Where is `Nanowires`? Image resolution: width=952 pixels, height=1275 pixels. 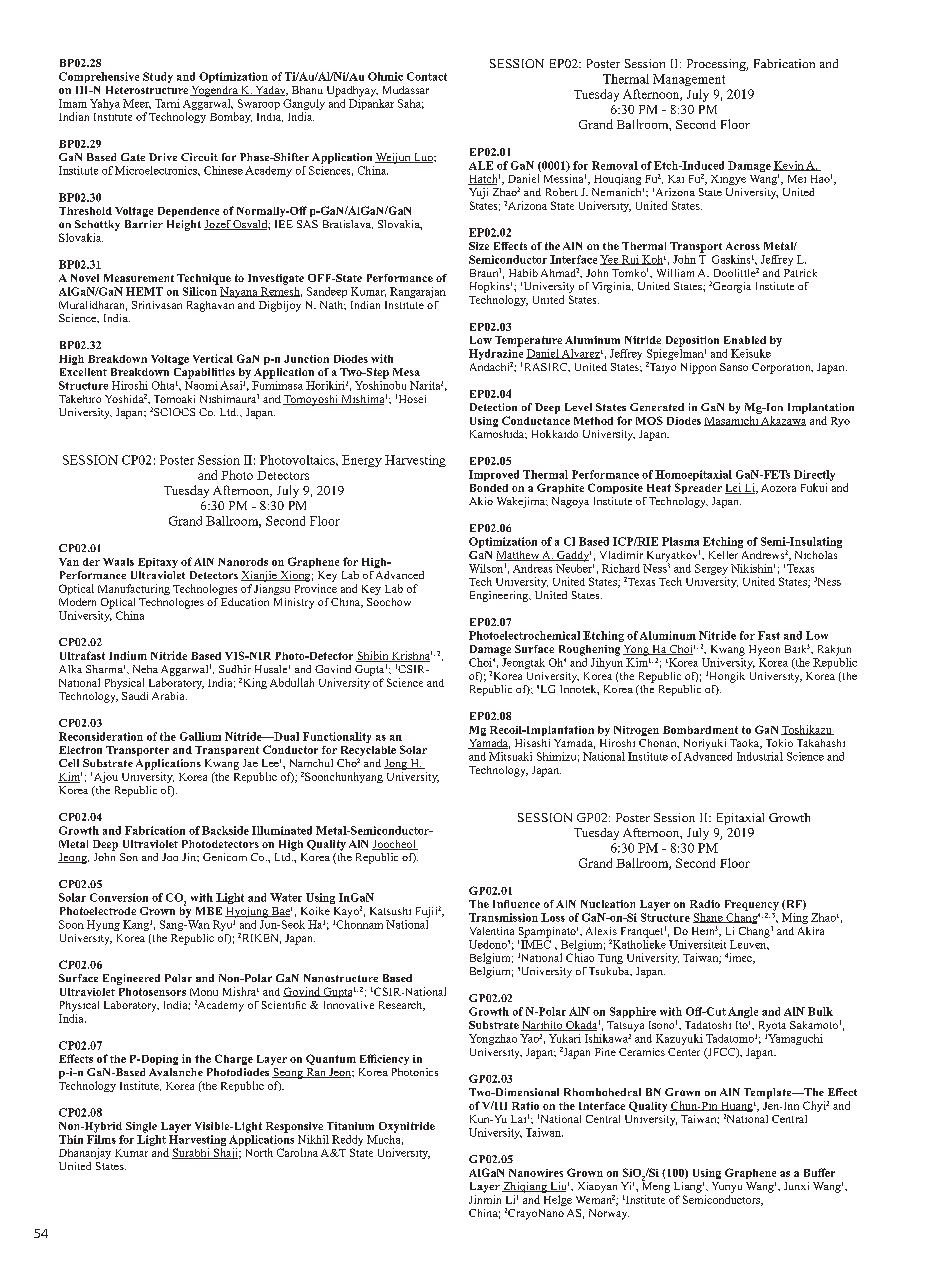
Nanowires is located at coordinates (536, 1173).
